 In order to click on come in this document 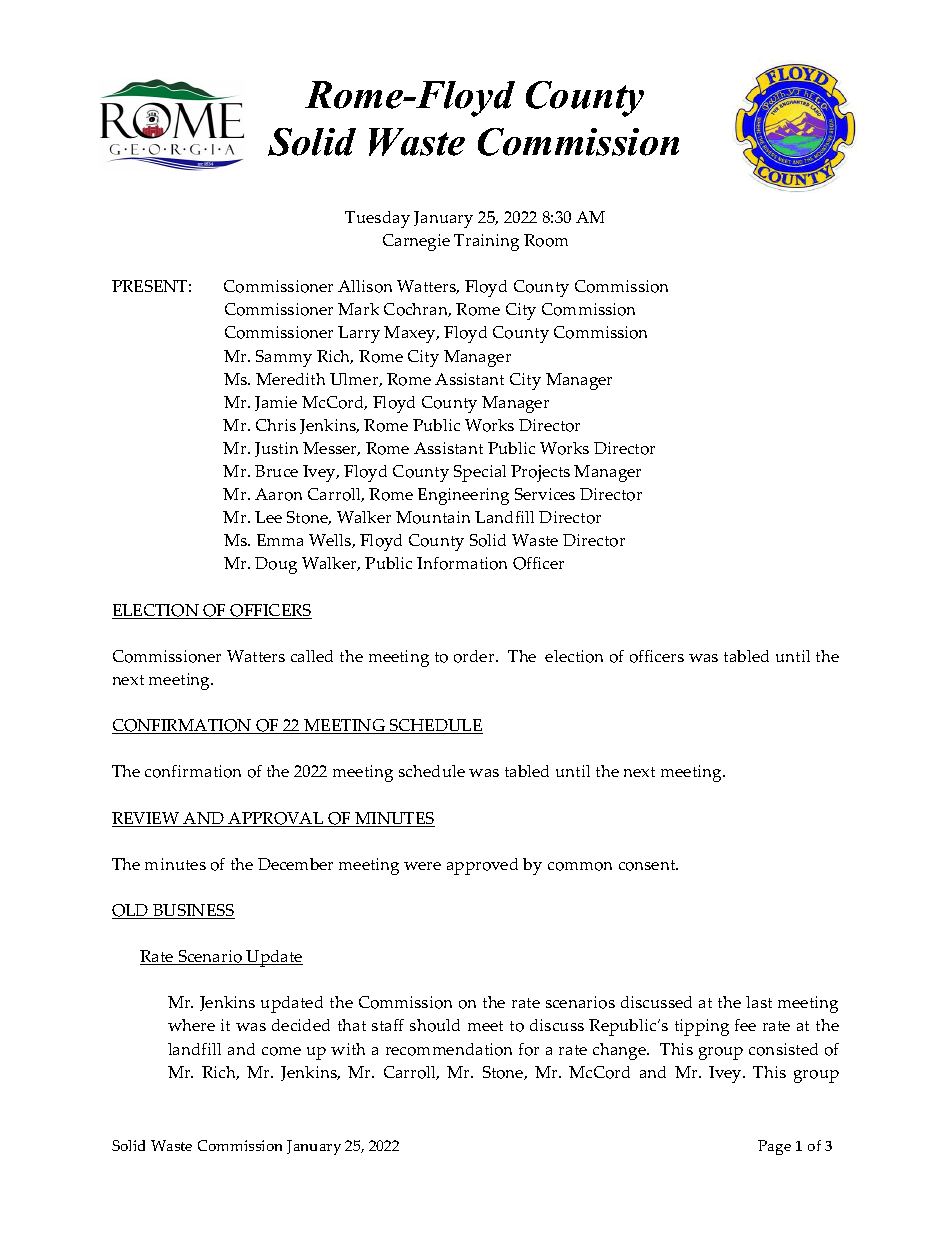, I will do `click(281, 1051)`.
